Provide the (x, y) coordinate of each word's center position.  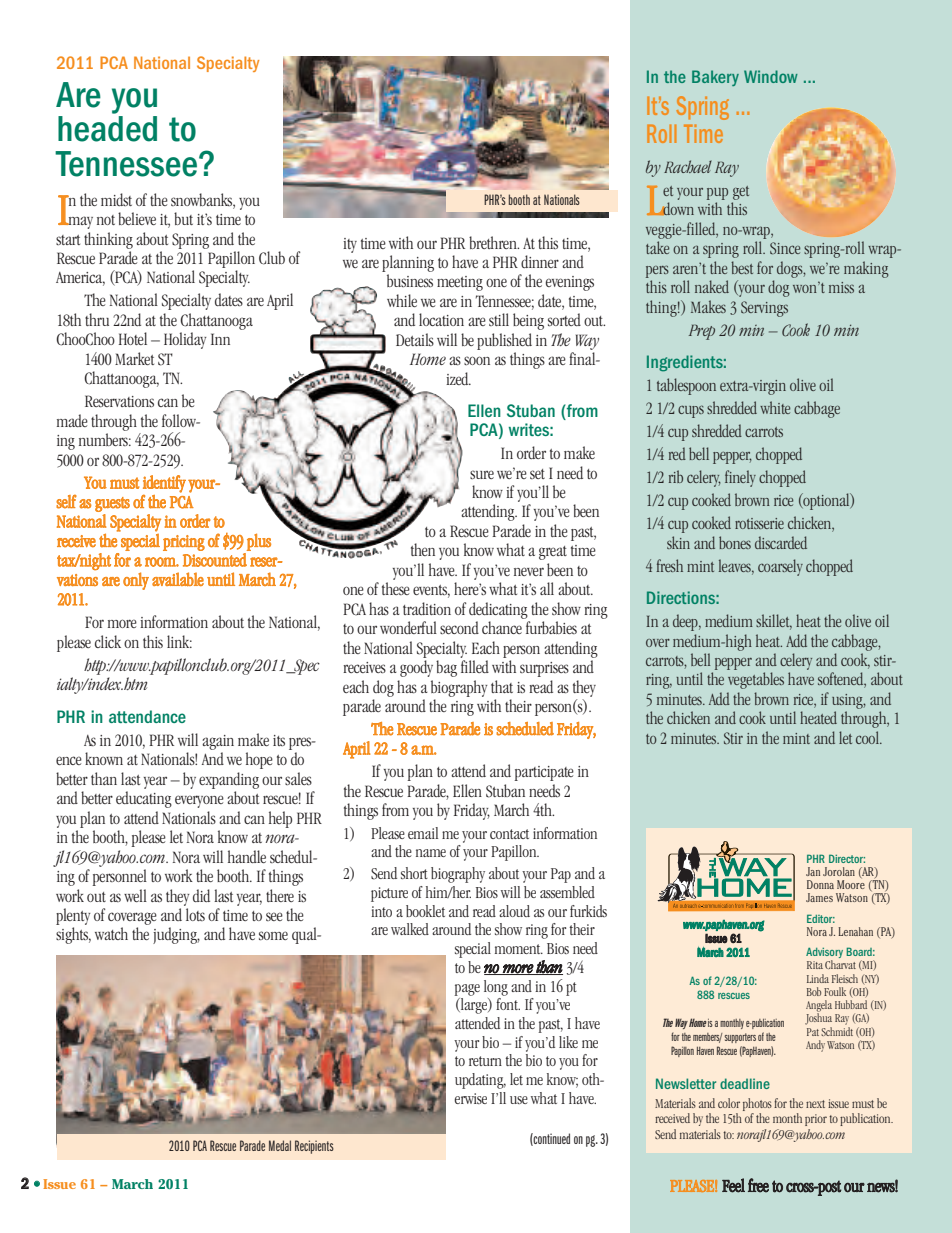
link (179, 641)
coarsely (780, 567)
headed (107, 129)
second (459, 627)
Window (771, 76)
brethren (494, 242)
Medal (280, 1145)
